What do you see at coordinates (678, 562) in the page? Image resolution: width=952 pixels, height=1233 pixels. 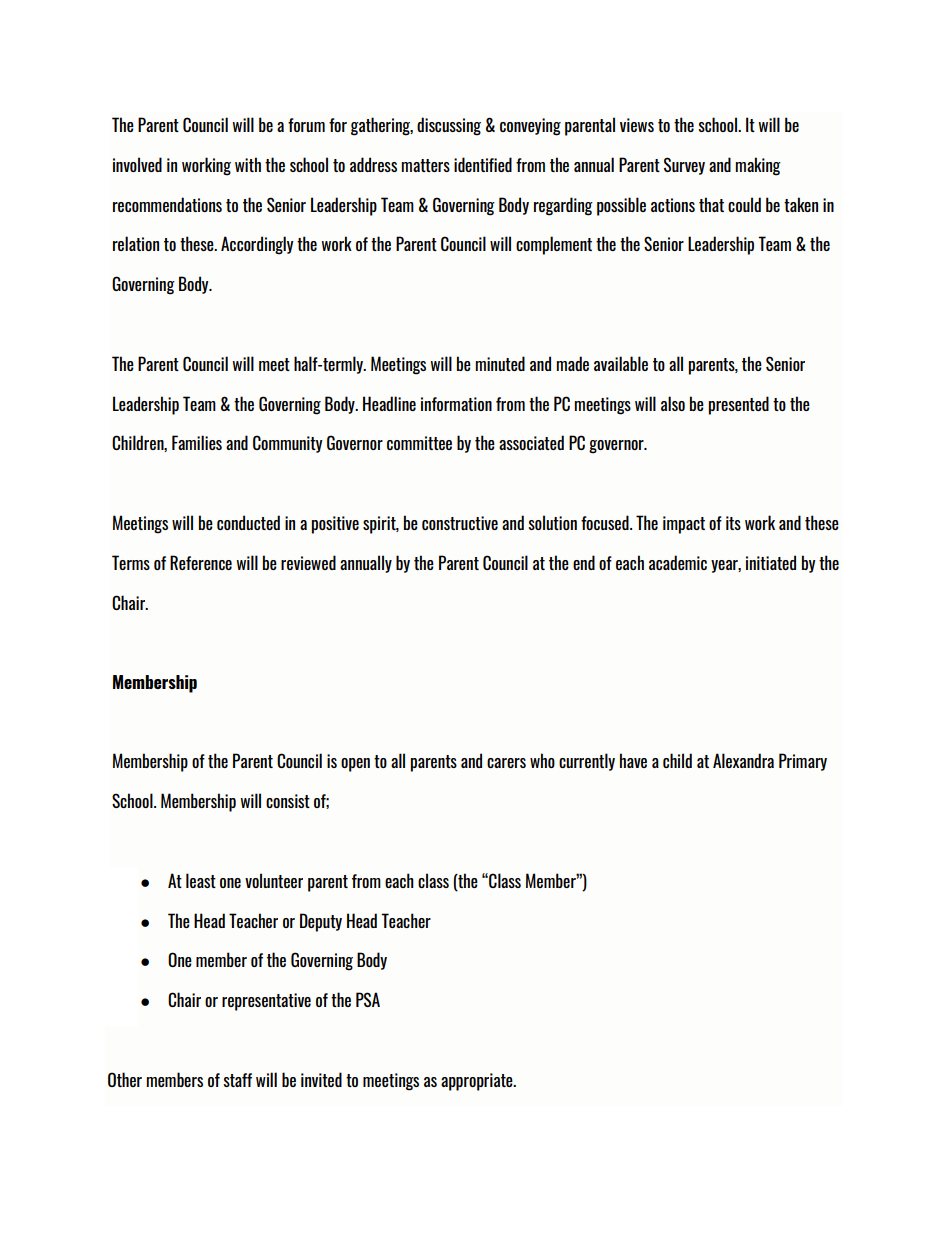 I see `academic` at bounding box center [678, 562].
